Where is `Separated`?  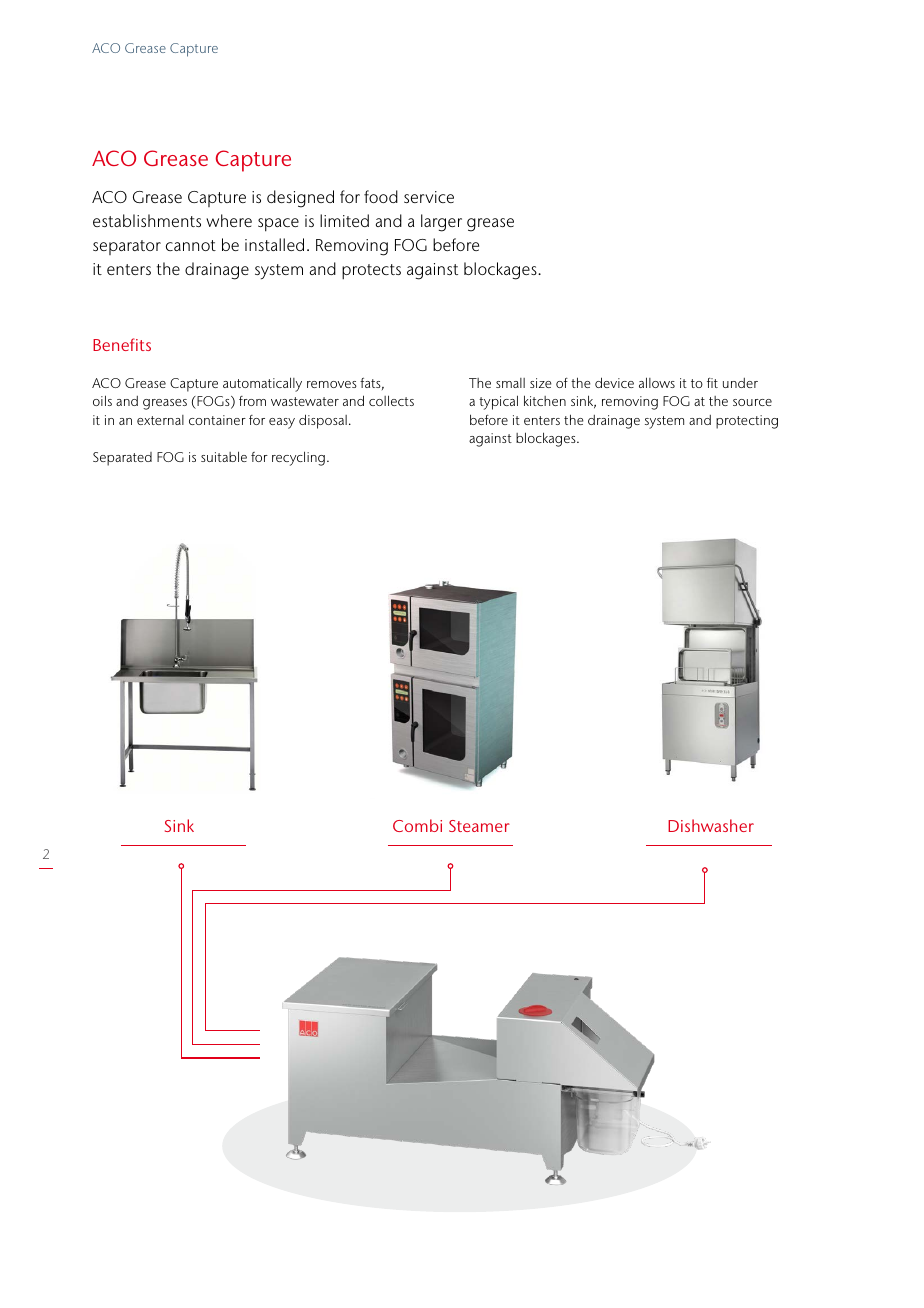
Separated is located at coordinates (122, 459).
